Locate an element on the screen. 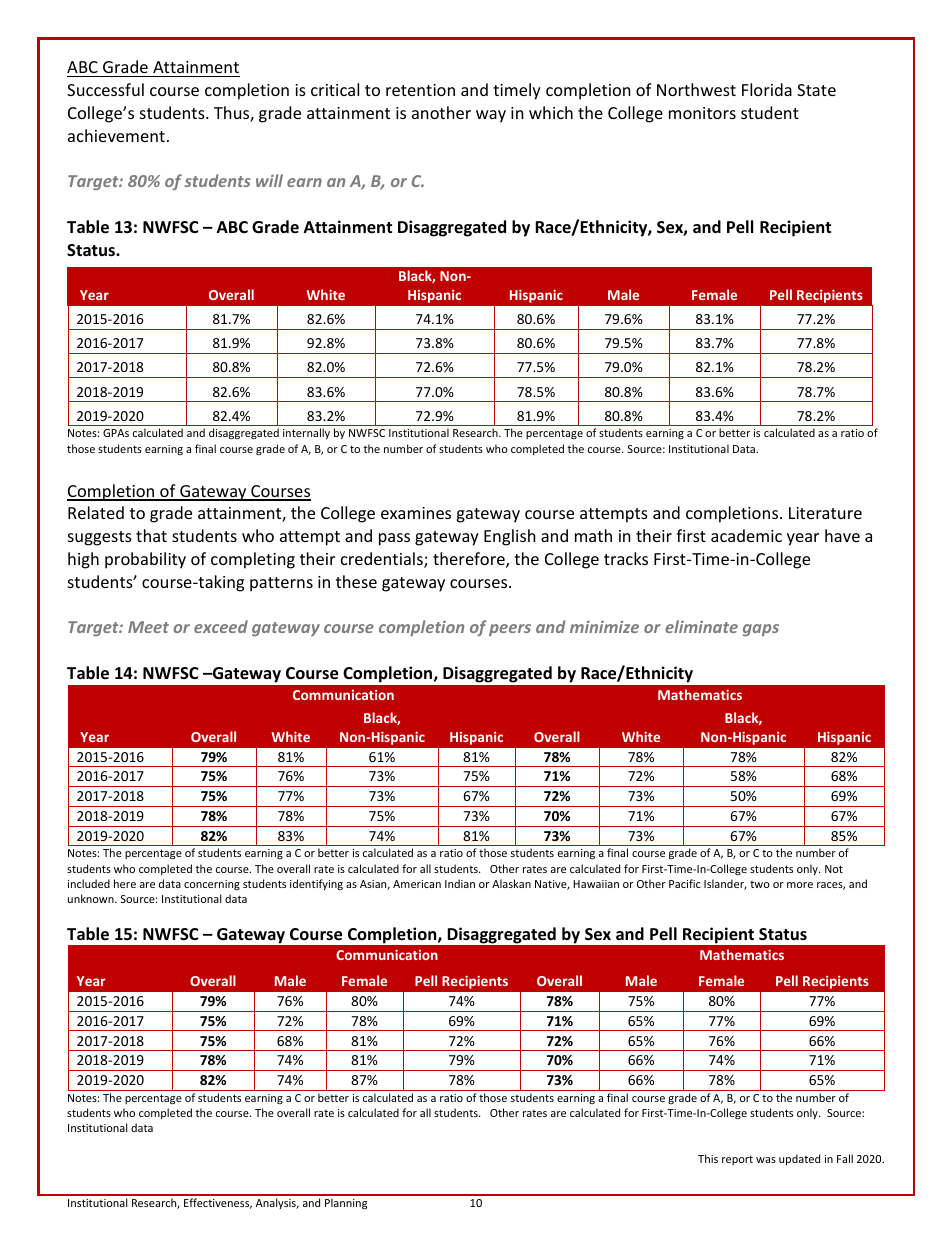 The width and height of the screenshot is (952, 1233). gaps is located at coordinates (761, 630).
